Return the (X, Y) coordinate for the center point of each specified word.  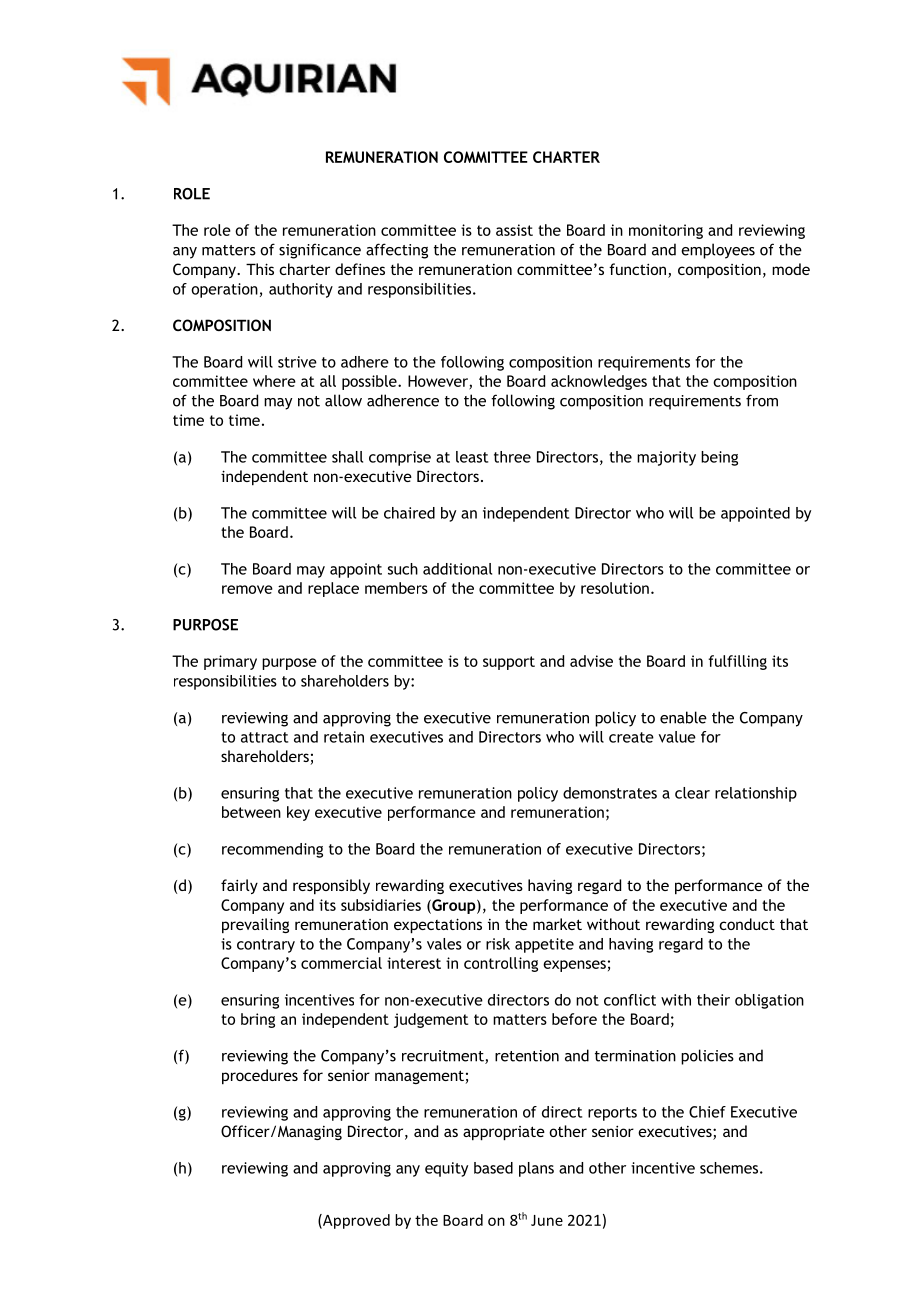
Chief (707, 1112)
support (509, 663)
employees (718, 251)
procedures (260, 1077)
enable (683, 717)
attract (264, 737)
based (493, 1168)
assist (514, 230)
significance (320, 251)
